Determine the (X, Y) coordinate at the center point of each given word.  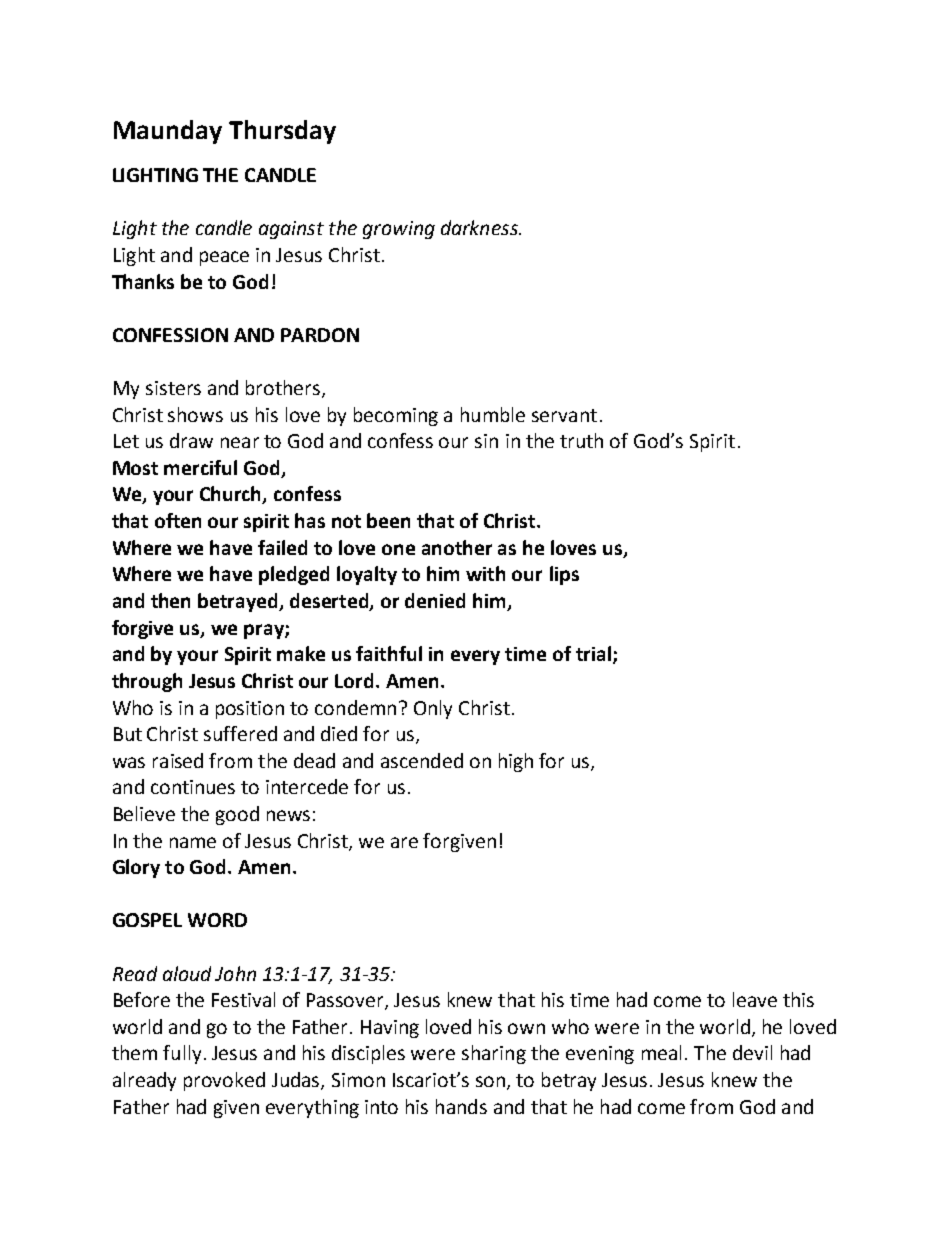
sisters (173, 388)
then (170, 600)
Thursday (282, 132)
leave (755, 999)
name (193, 842)
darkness (480, 227)
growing (399, 230)
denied (435, 600)
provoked (224, 1081)
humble (493, 414)
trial (593, 653)
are (404, 842)
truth (581, 440)
